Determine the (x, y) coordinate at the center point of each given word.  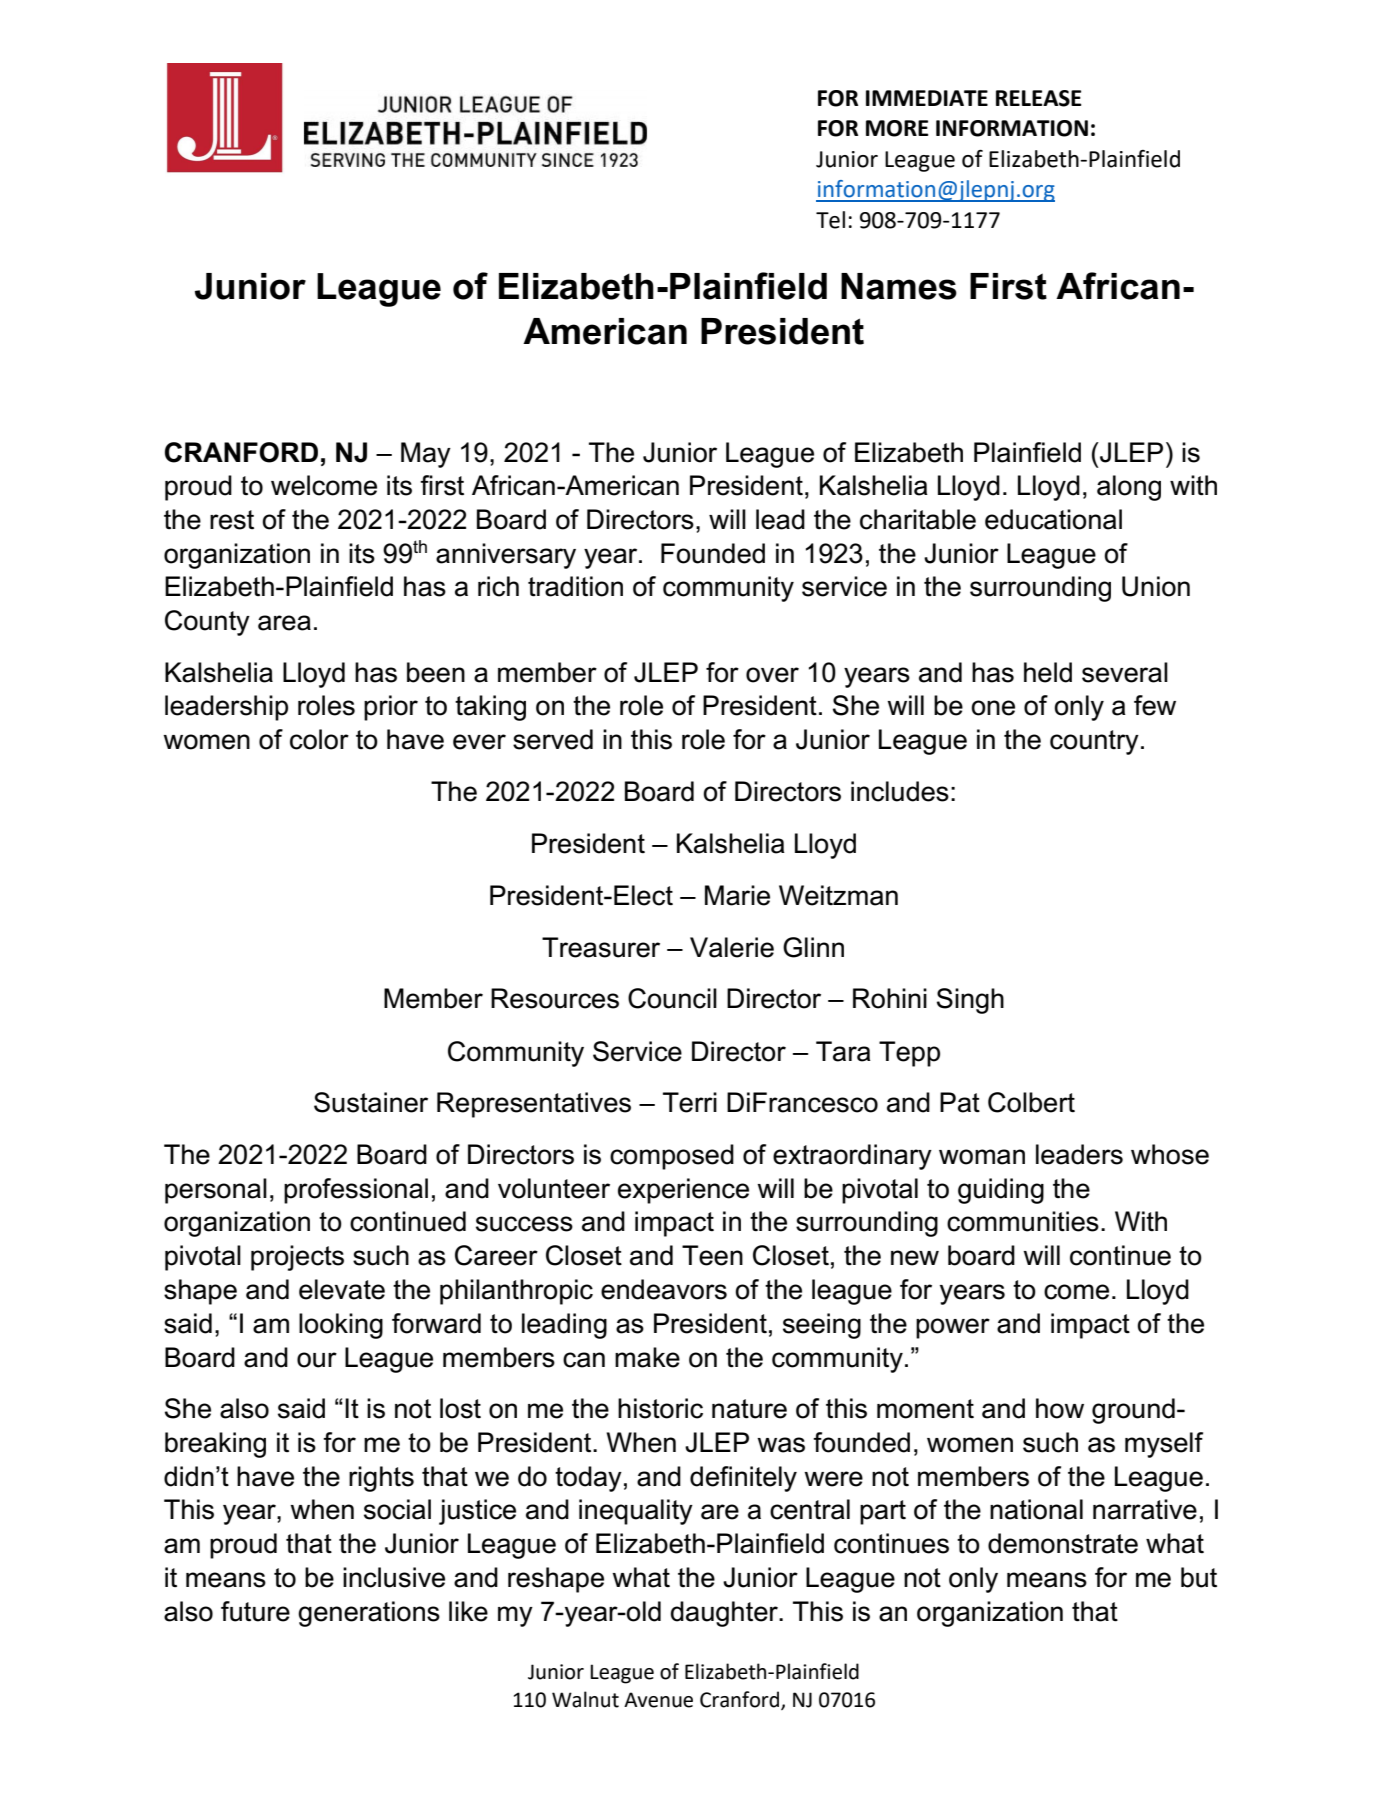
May (426, 455)
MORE (897, 128)
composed (672, 1157)
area (284, 623)
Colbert (1031, 1102)
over (772, 675)
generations (369, 1614)
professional (356, 1191)
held (1048, 672)
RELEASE (1038, 98)
